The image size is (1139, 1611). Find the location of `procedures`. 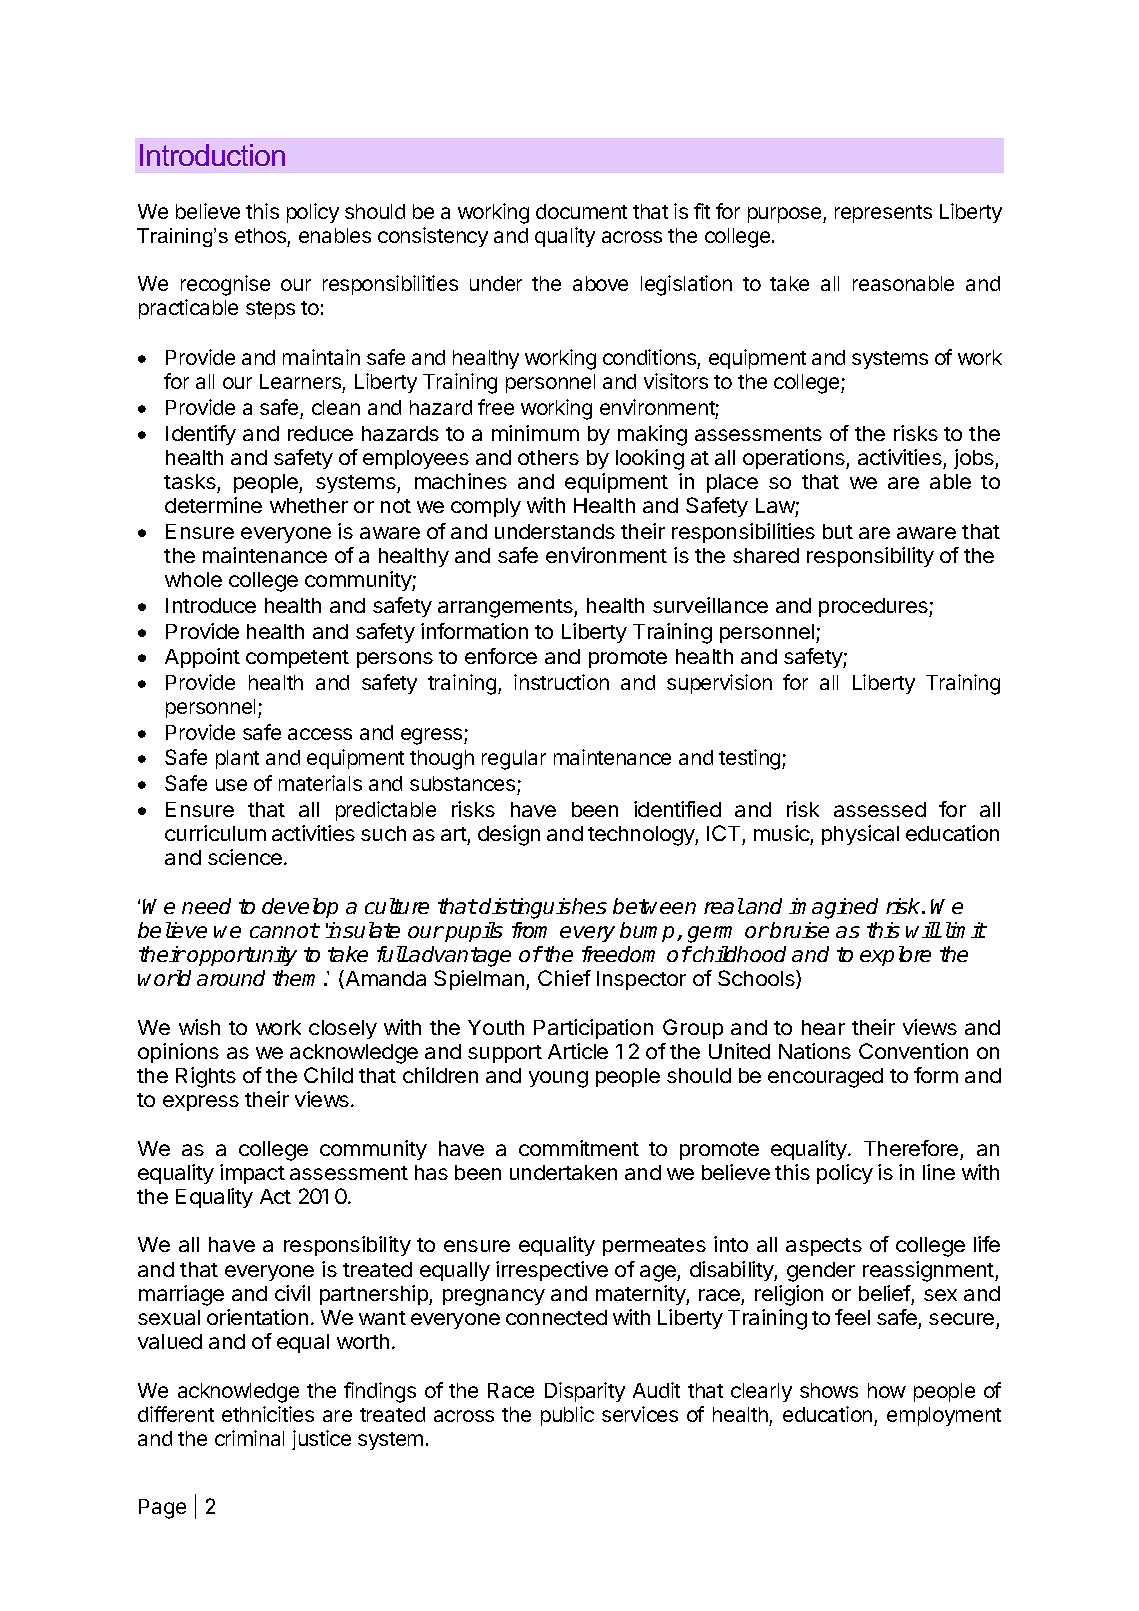

procedures is located at coordinates (874, 607).
